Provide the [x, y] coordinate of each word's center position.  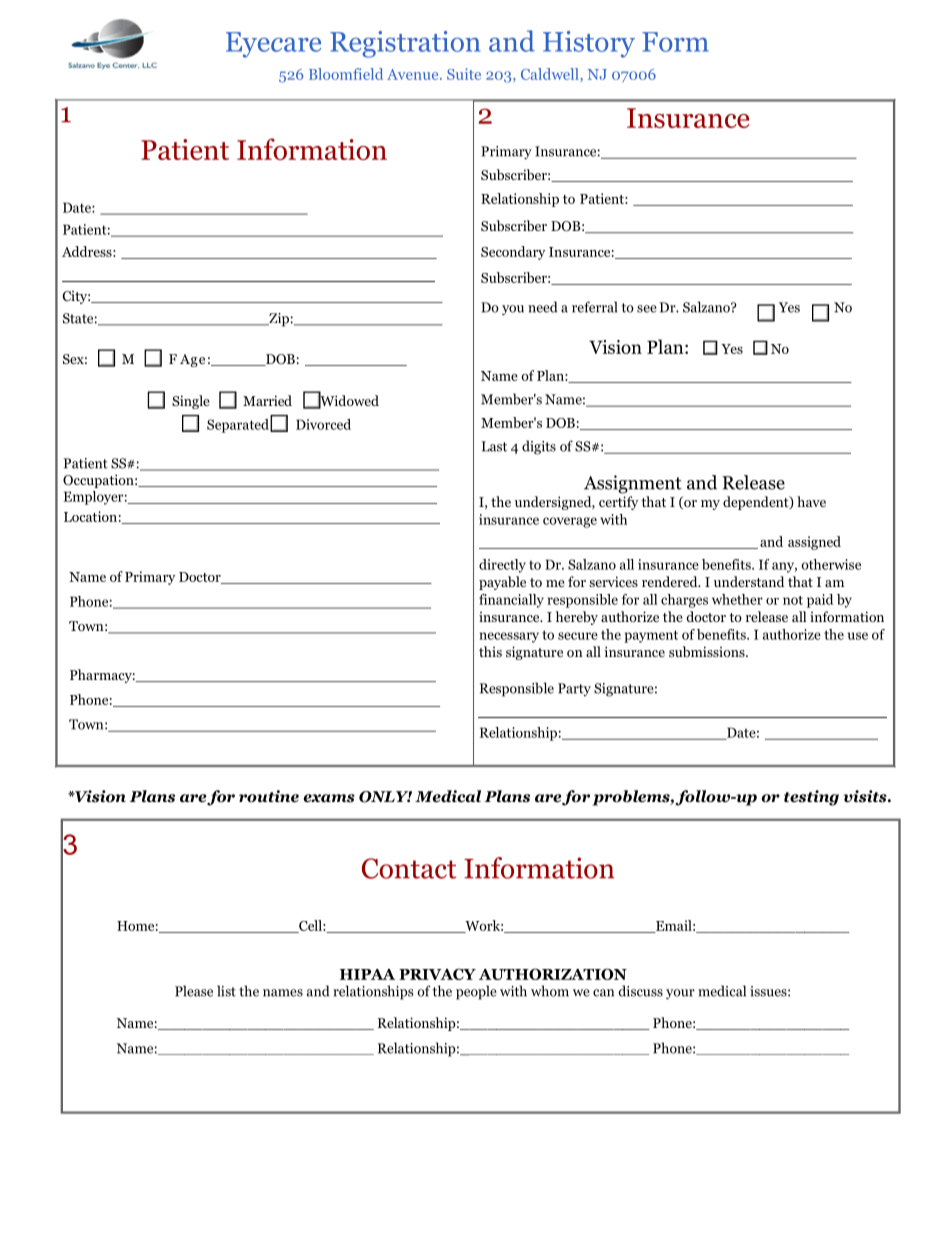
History [589, 44]
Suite [464, 74]
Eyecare [273, 45]
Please [194, 991]
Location [90, 516]
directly [502, 566]
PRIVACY [437, 974]
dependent [757, 503]
